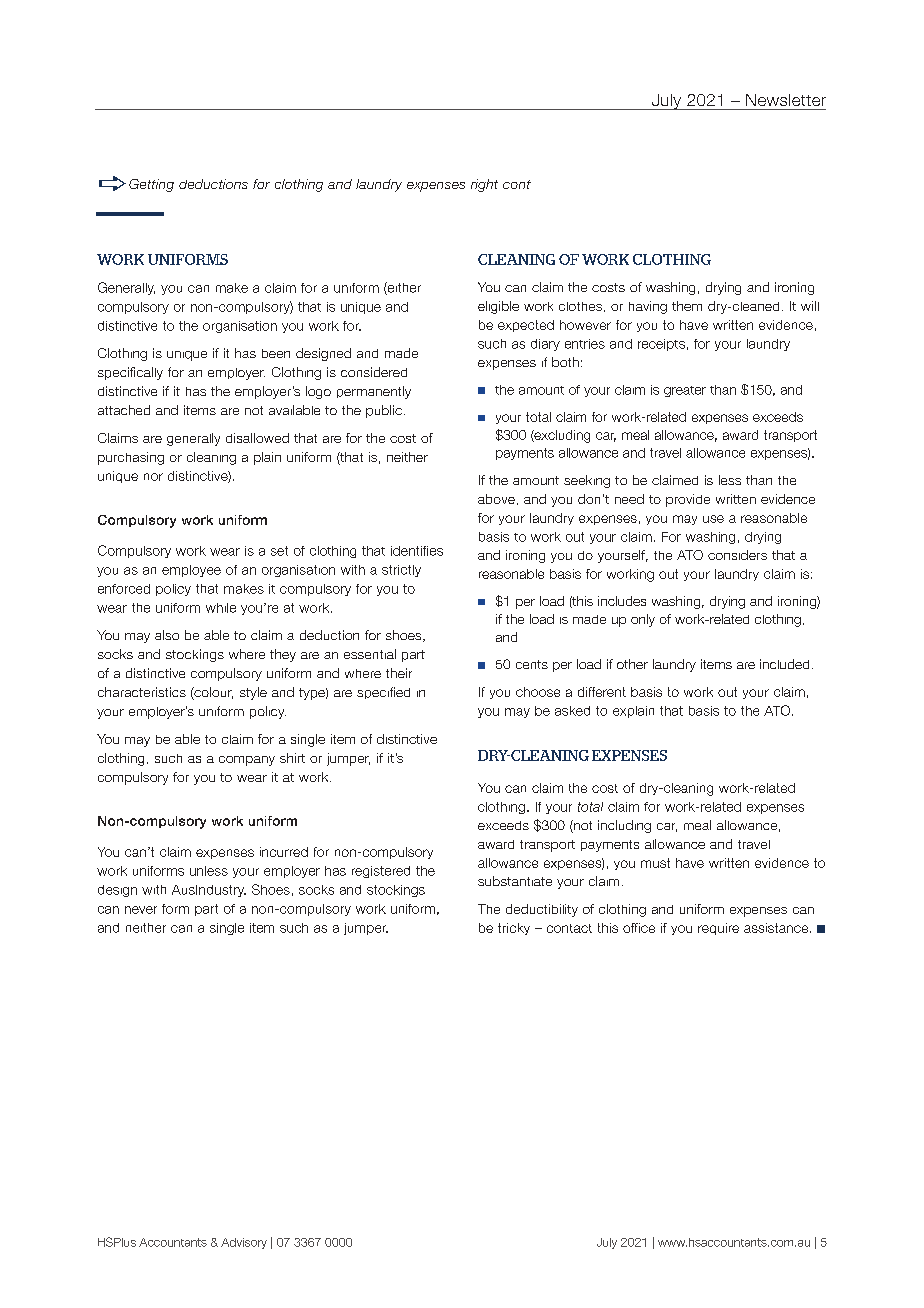  I want to click on disallowed, so click(257, 438).
